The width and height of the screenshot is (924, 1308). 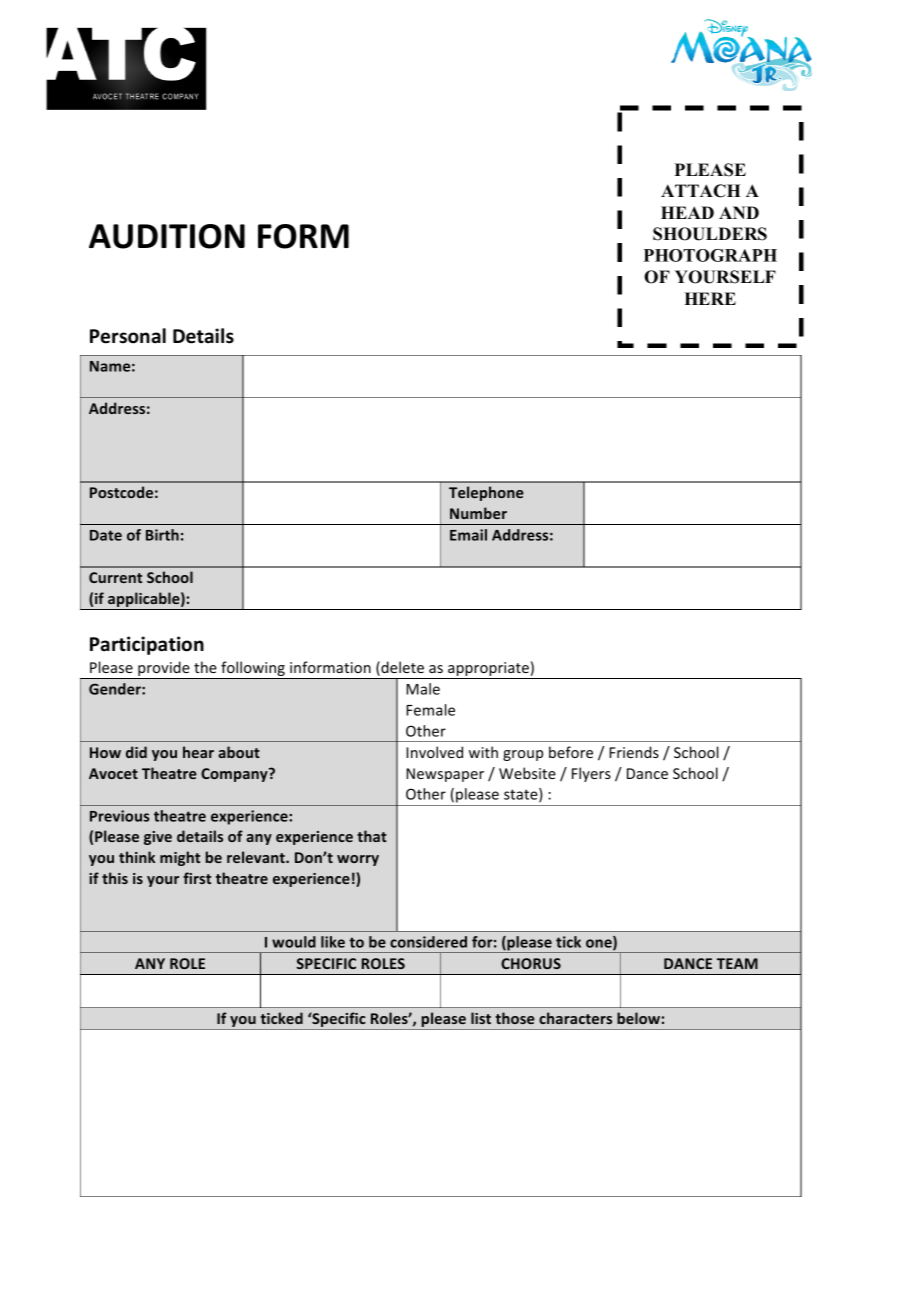 What do you see at coordinates (687, 212) in the screenshot?
I see `HEAD` at bounding box center [687, 212].
